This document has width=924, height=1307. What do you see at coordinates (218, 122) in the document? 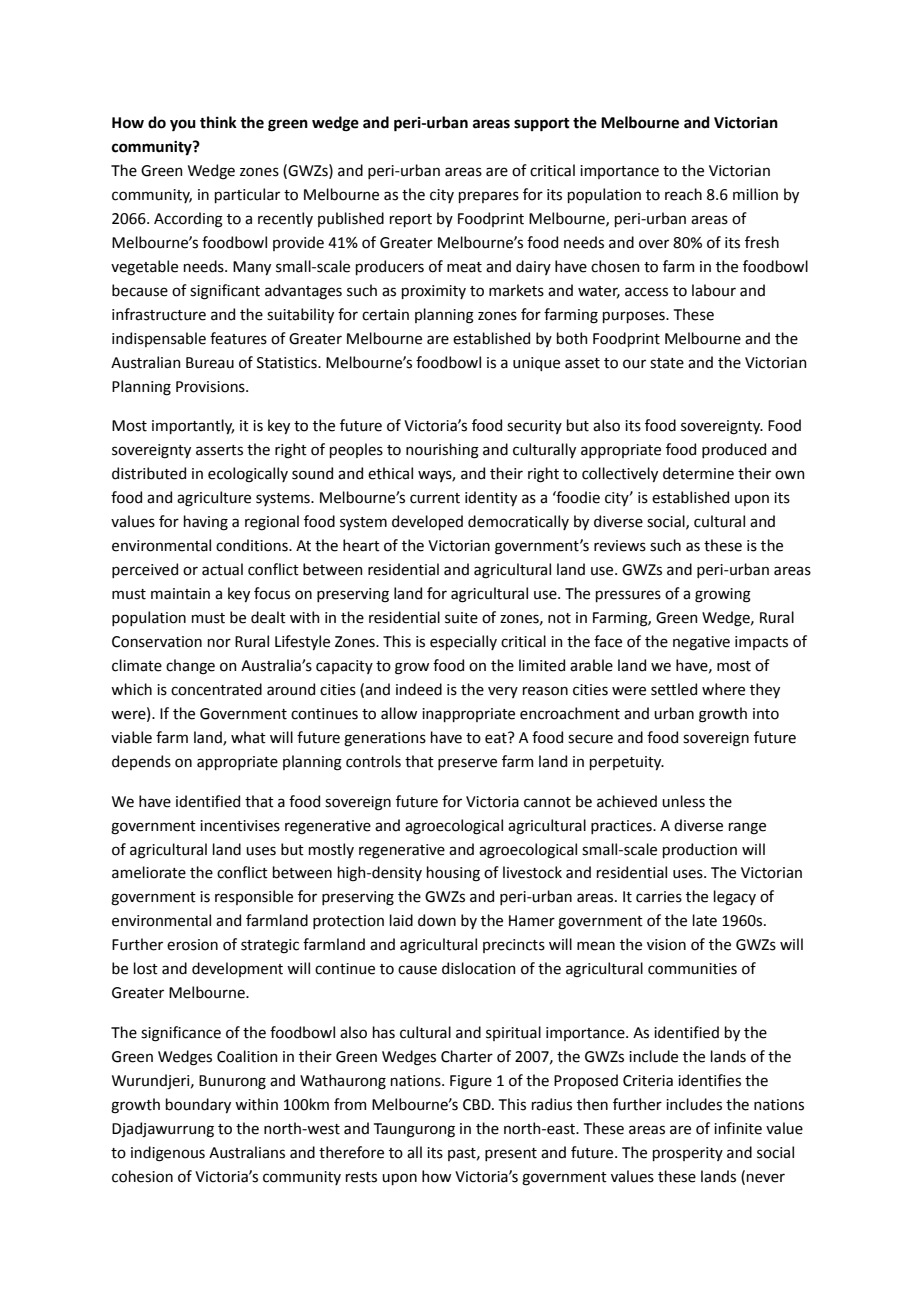
I see `think` at bounding box center [218, 122].
